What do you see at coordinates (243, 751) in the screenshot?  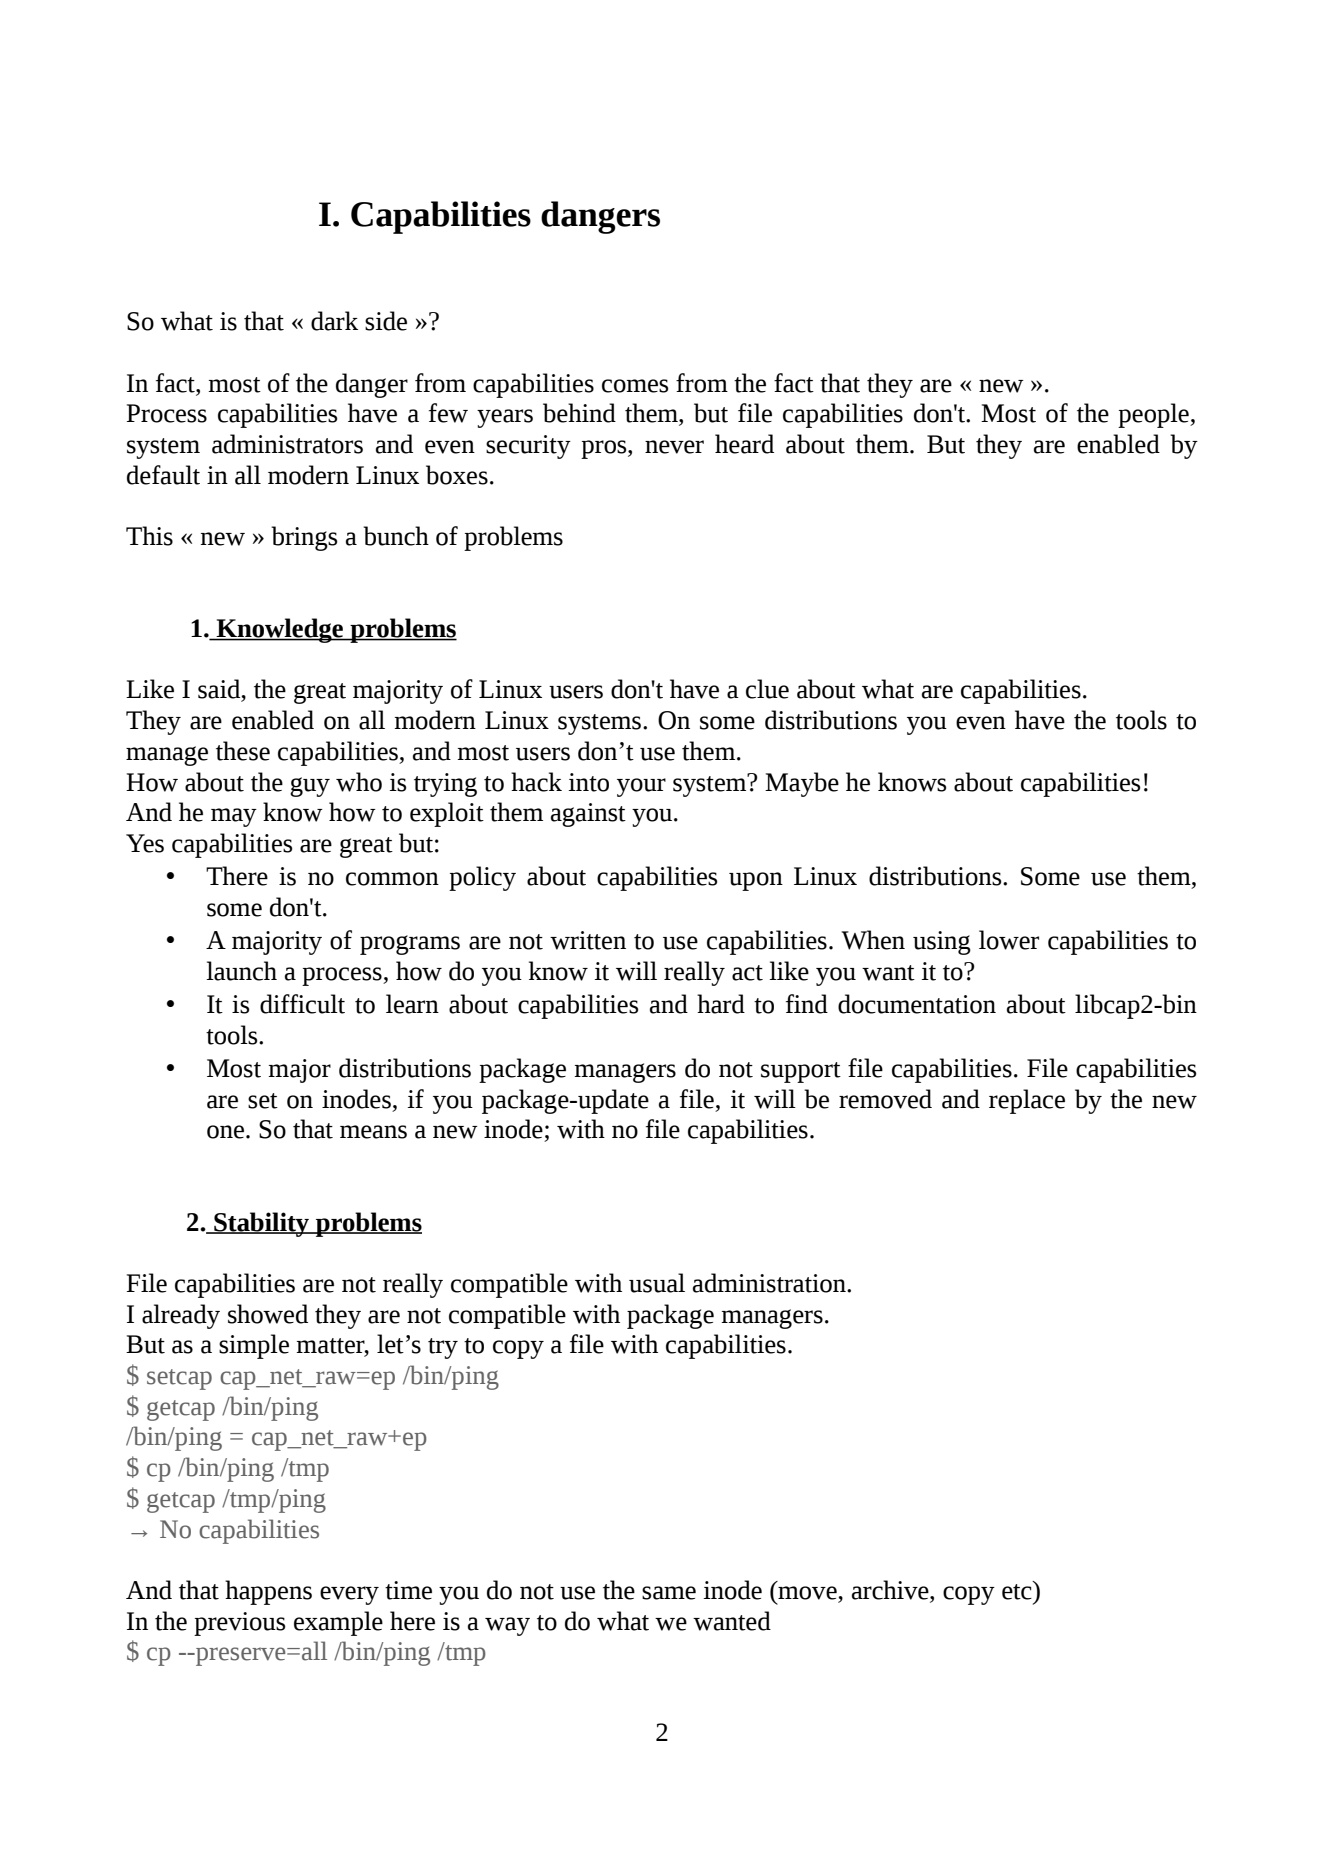 I see `these` at bounding box center [243, 751].
